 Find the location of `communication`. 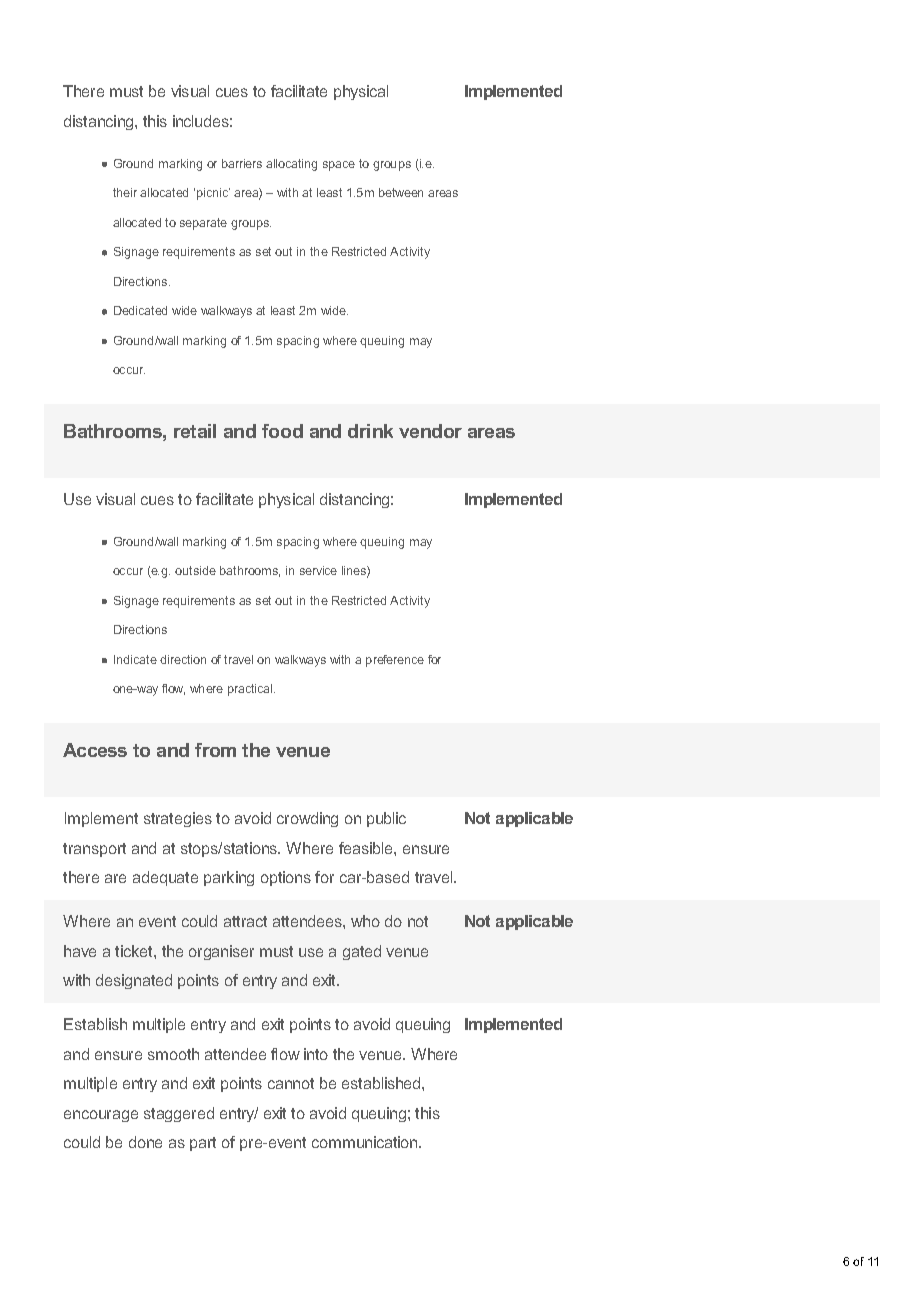

communication is located at coordinates (366, 1142).
